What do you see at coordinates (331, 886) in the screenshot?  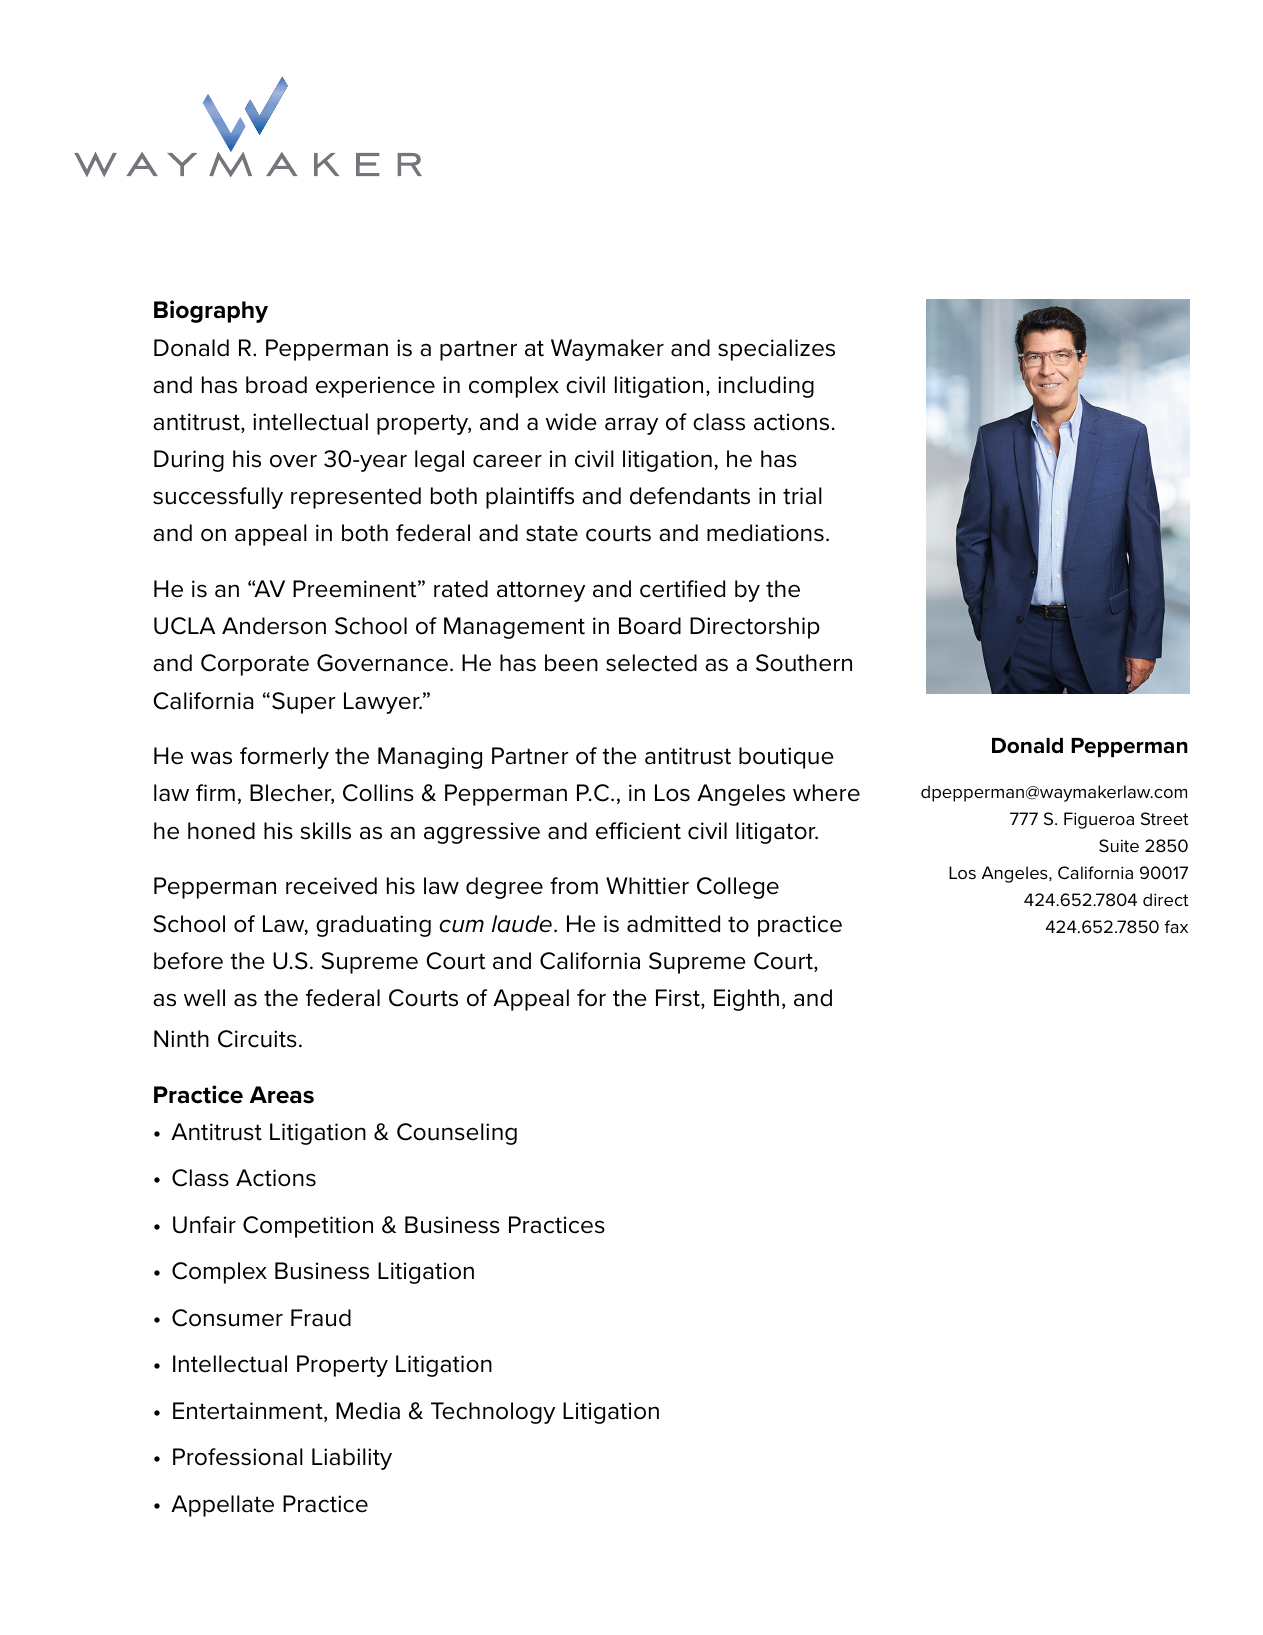 I see `received` at bounding box center [331, 886].
